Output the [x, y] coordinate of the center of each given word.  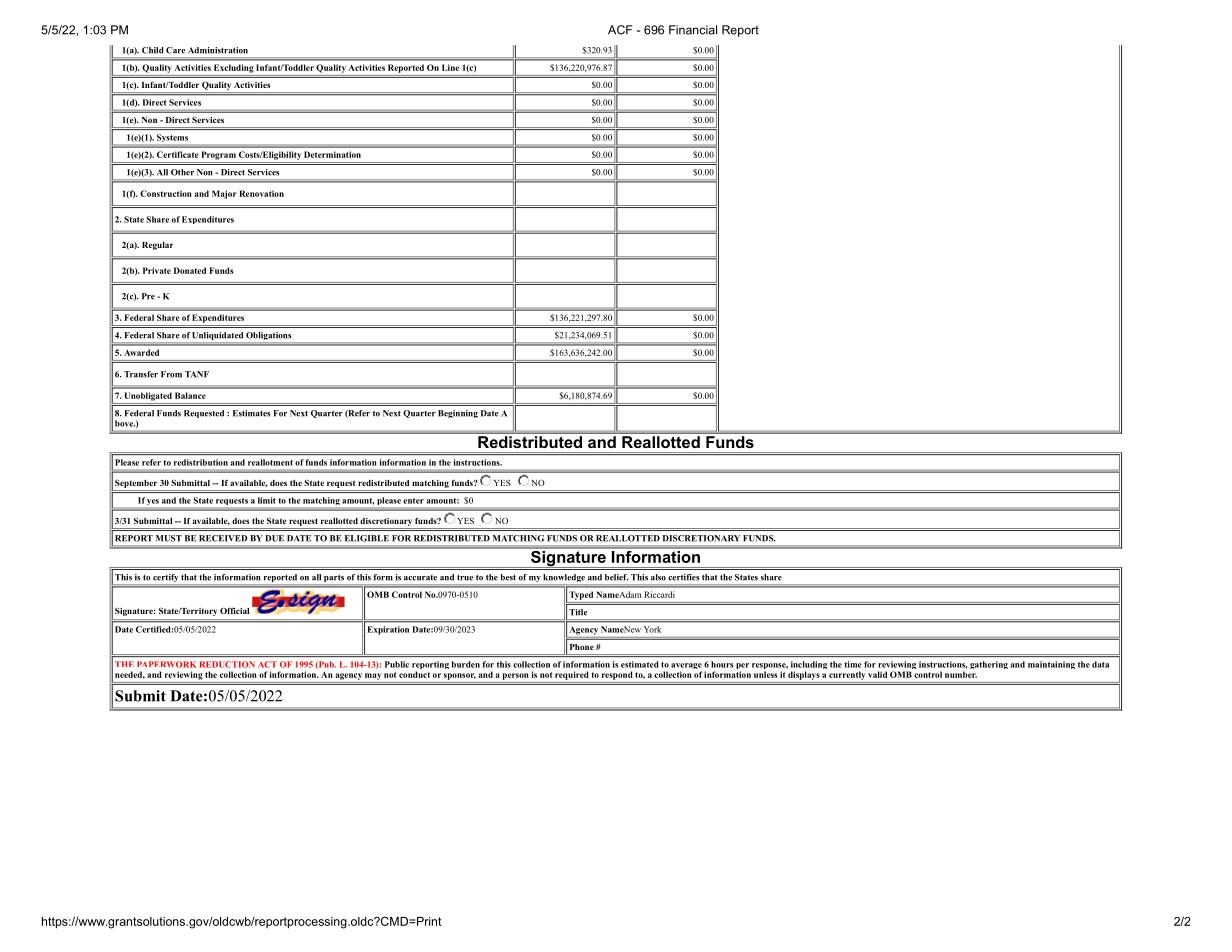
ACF [620, 30]
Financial [693, 30]
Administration [218, 50]
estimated [640, 664]
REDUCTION [227, 664]
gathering [989, 665]
